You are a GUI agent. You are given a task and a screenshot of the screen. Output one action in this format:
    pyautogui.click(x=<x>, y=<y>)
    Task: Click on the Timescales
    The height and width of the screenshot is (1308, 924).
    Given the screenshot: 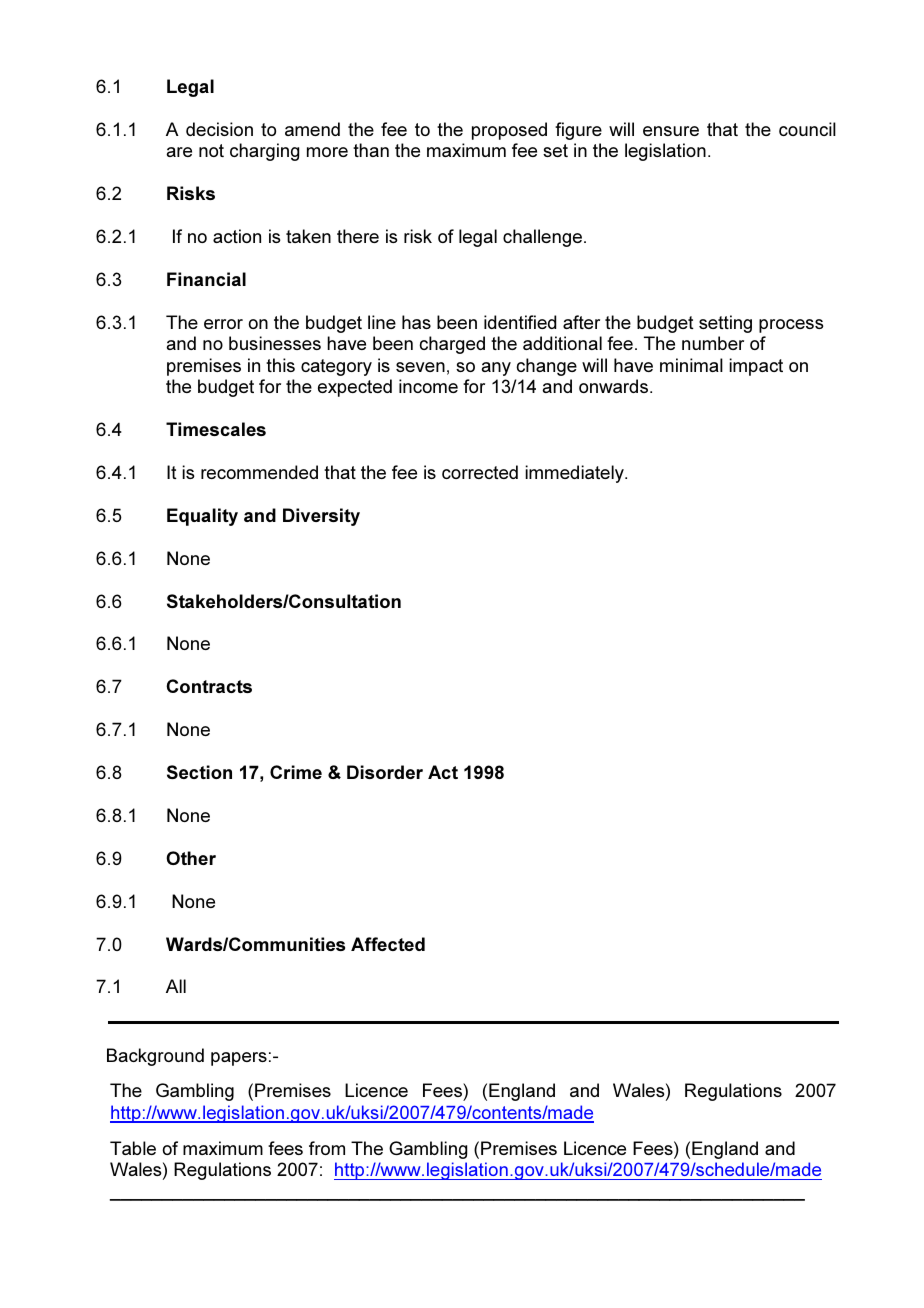 What is the action you would take?
    pyautogui.click(x=216, y=429)
